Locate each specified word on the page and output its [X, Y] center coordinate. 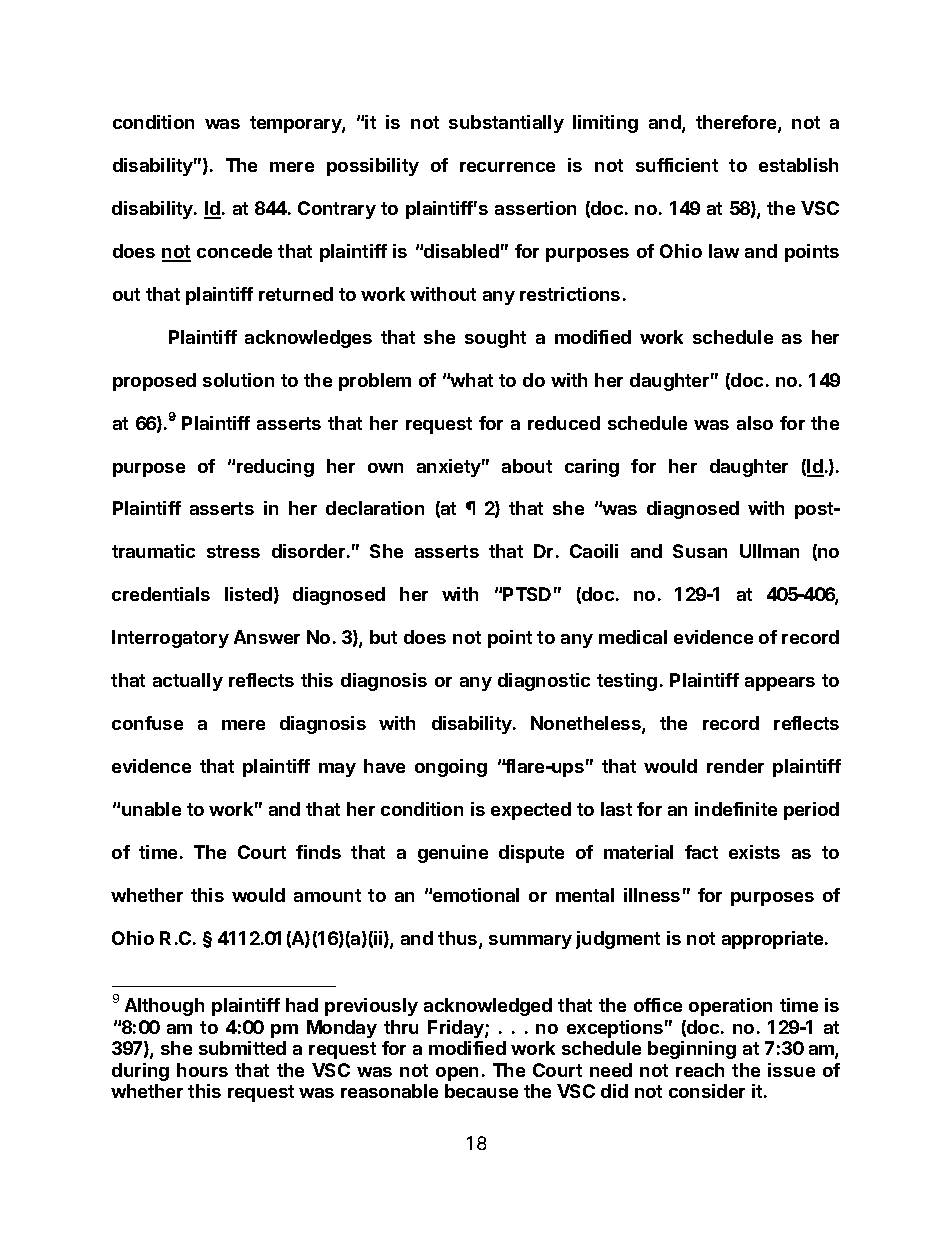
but [383, 637]
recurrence [507, 167]
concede [234, 251]
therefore [737, 123]
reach [700, 1070]
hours [202, 1070]
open [457, 1074]
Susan [700, 551]
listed [248, 594]
